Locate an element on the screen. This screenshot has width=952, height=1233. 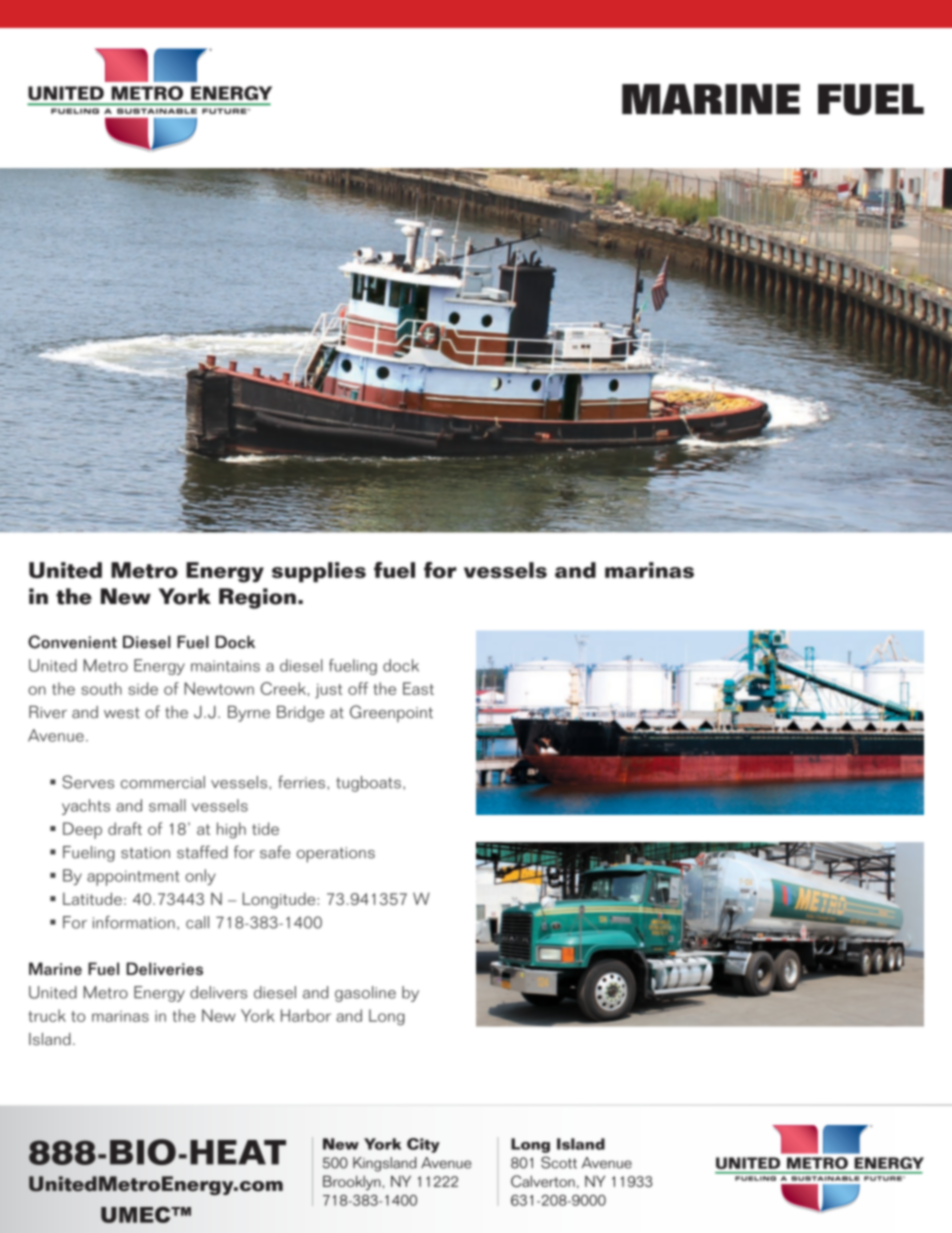
supplies is located at coordinates (319, 572).
